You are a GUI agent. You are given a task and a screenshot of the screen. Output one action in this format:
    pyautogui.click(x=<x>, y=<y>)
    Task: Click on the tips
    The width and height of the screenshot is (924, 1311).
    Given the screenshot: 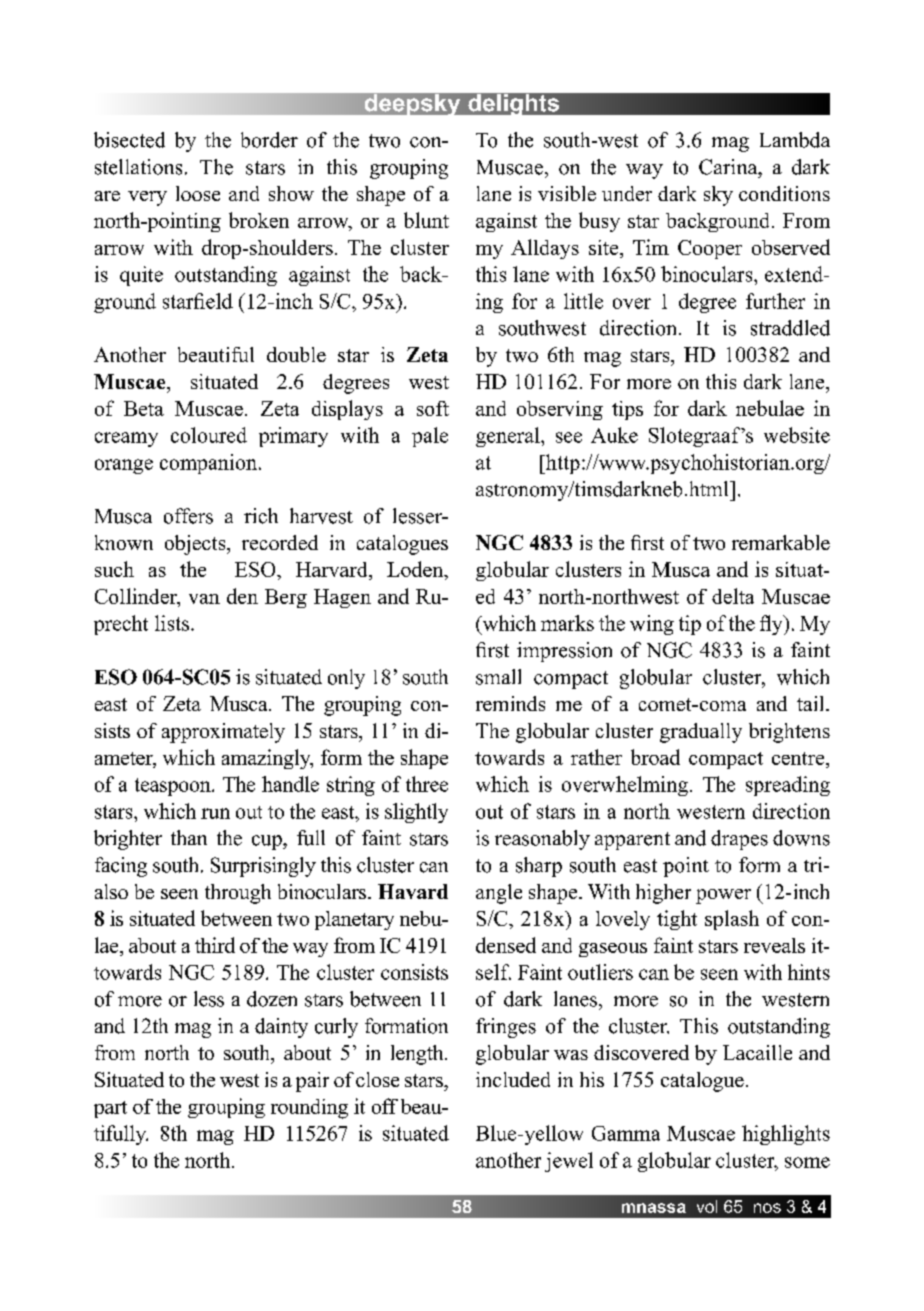 What is the action you would take?
    pyautogui.click(x=627, y=410)
